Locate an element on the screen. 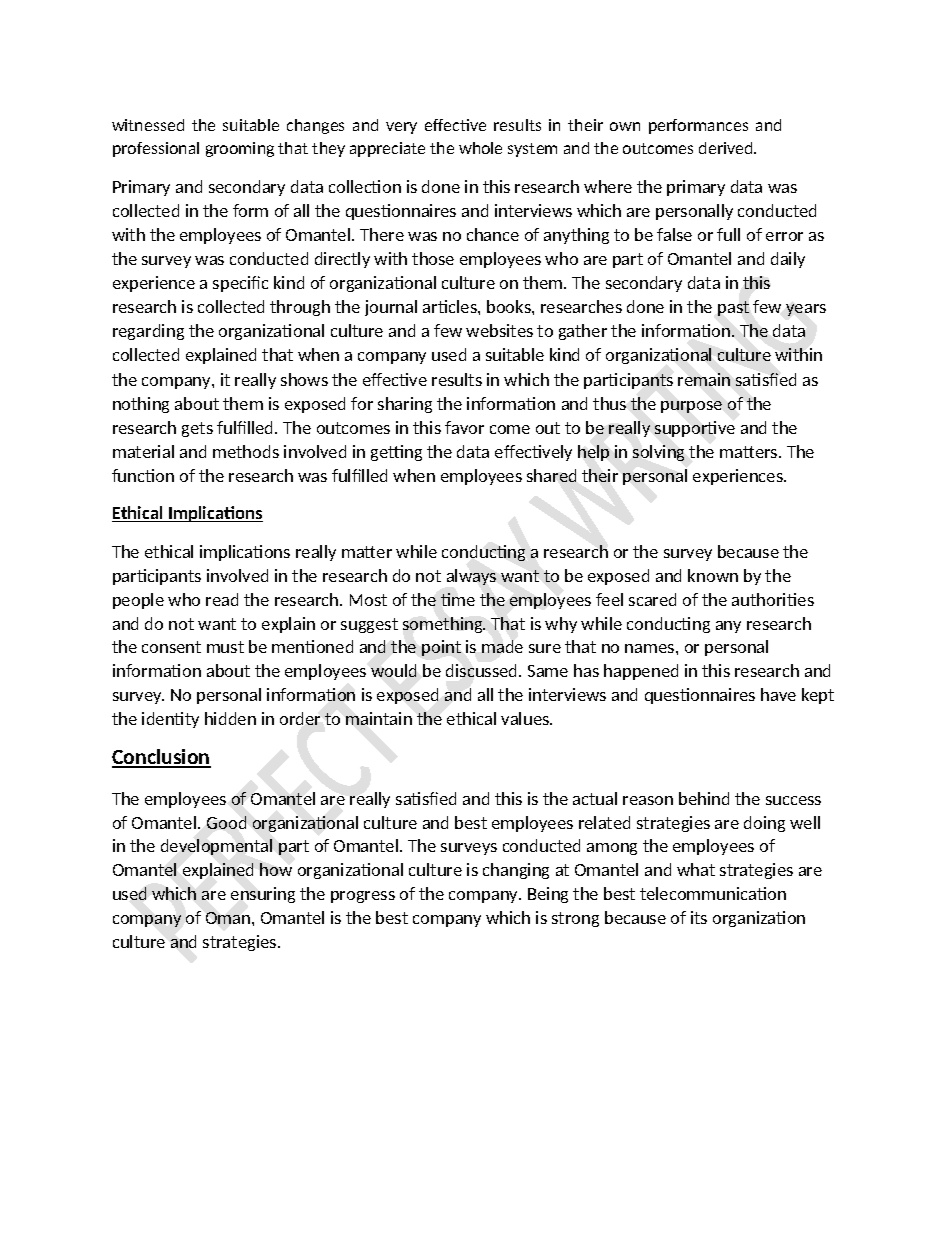 Image resolution: width=952 pixels, height=1233 pixels. ensuring is located at coordinates (263, 895).
